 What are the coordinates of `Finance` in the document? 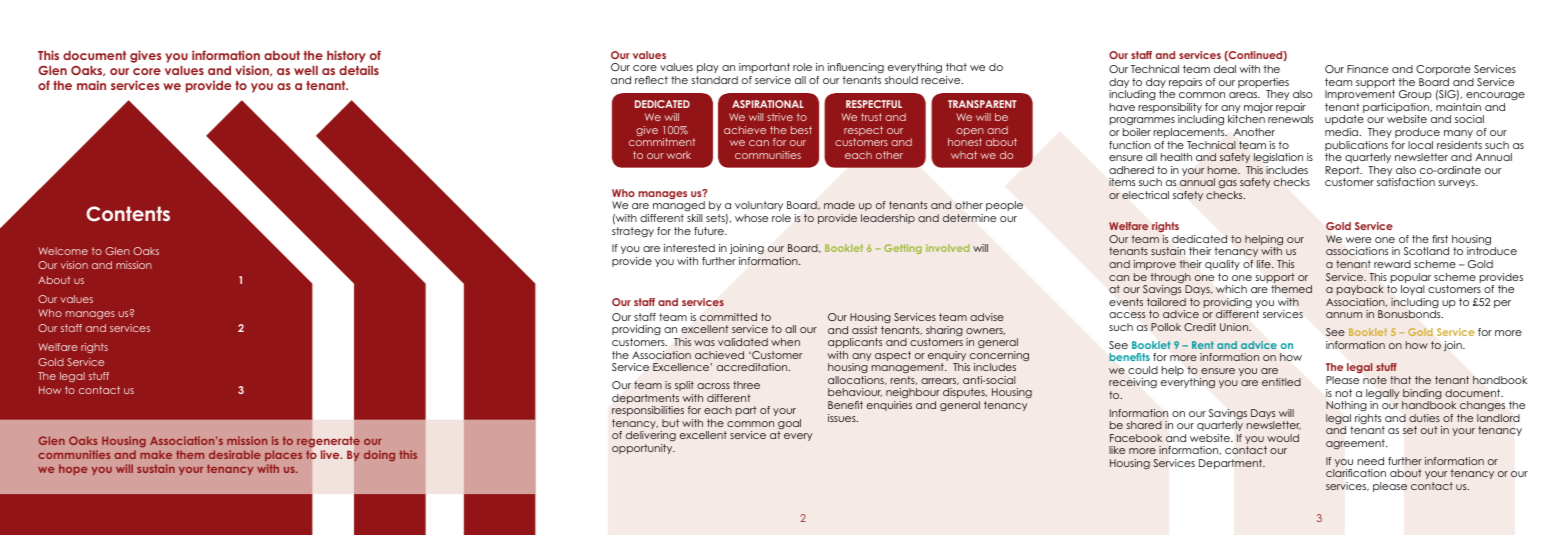 It's located at (1367, 69).
